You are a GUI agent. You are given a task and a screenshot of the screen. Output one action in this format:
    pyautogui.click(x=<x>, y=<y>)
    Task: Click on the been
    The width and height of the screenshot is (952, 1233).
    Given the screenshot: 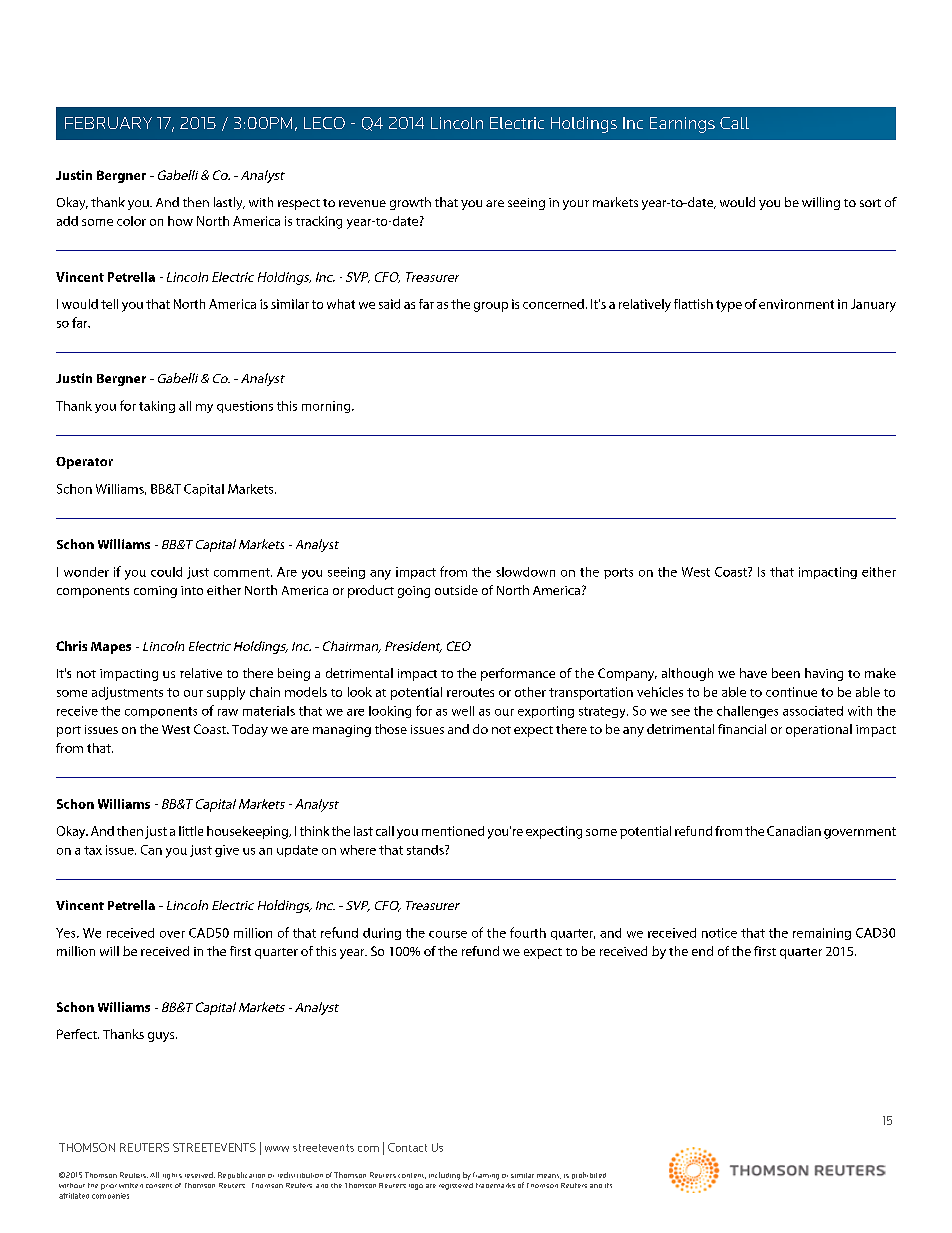 What is the action you would take?
    pyautogui.click(x=786, y=673)
